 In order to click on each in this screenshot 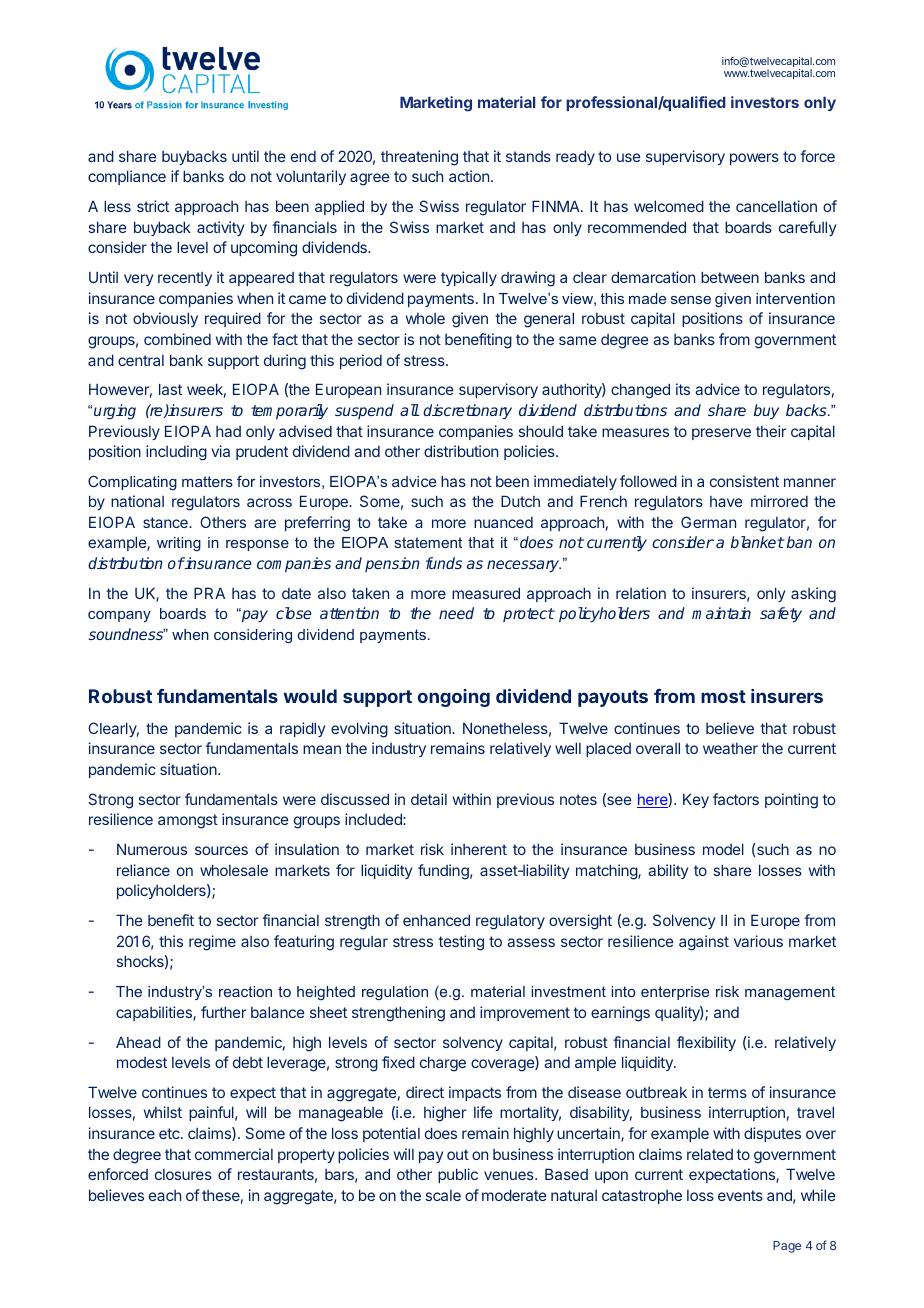, I will do `click(165, 1195)`.
